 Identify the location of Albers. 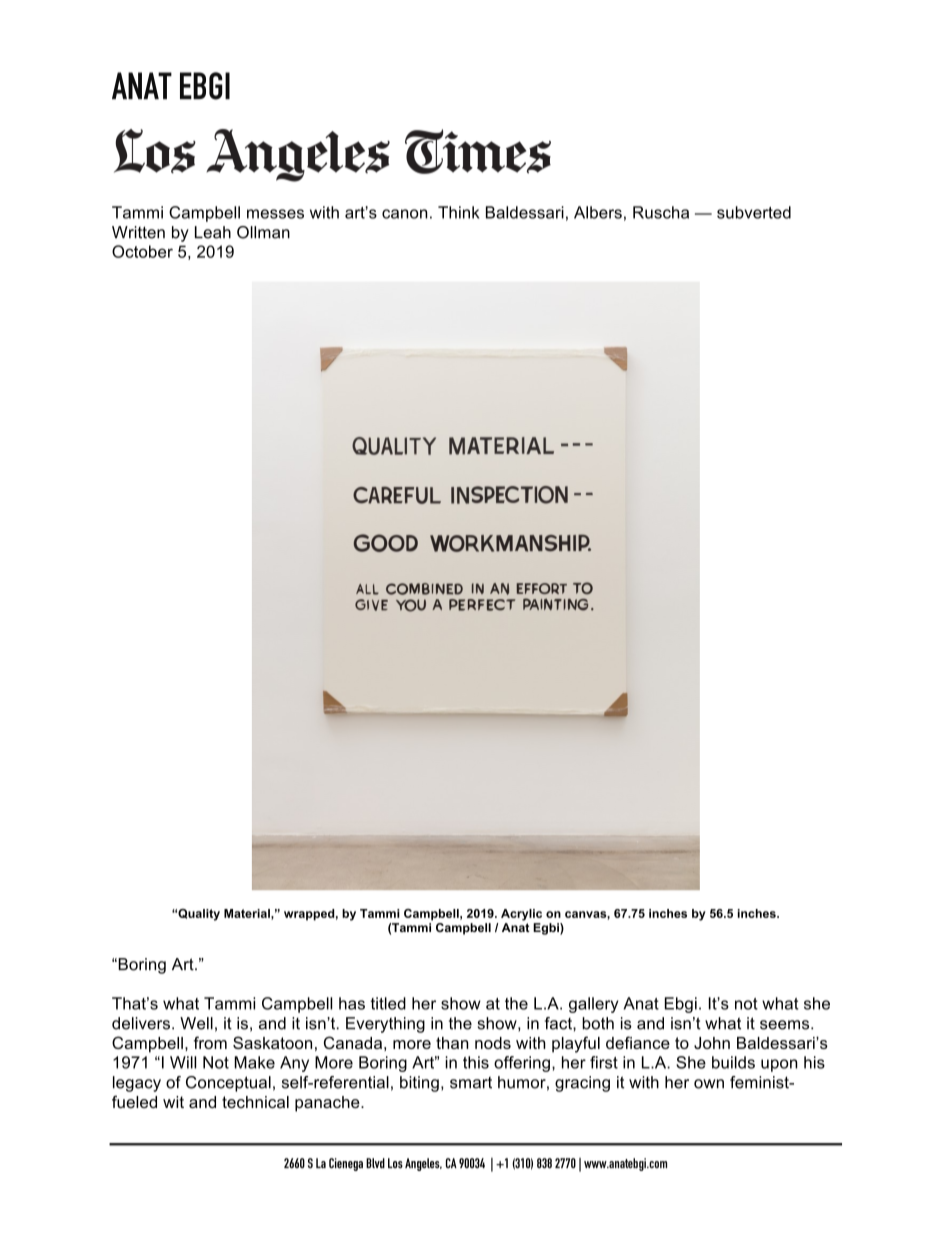
(598, 212).
